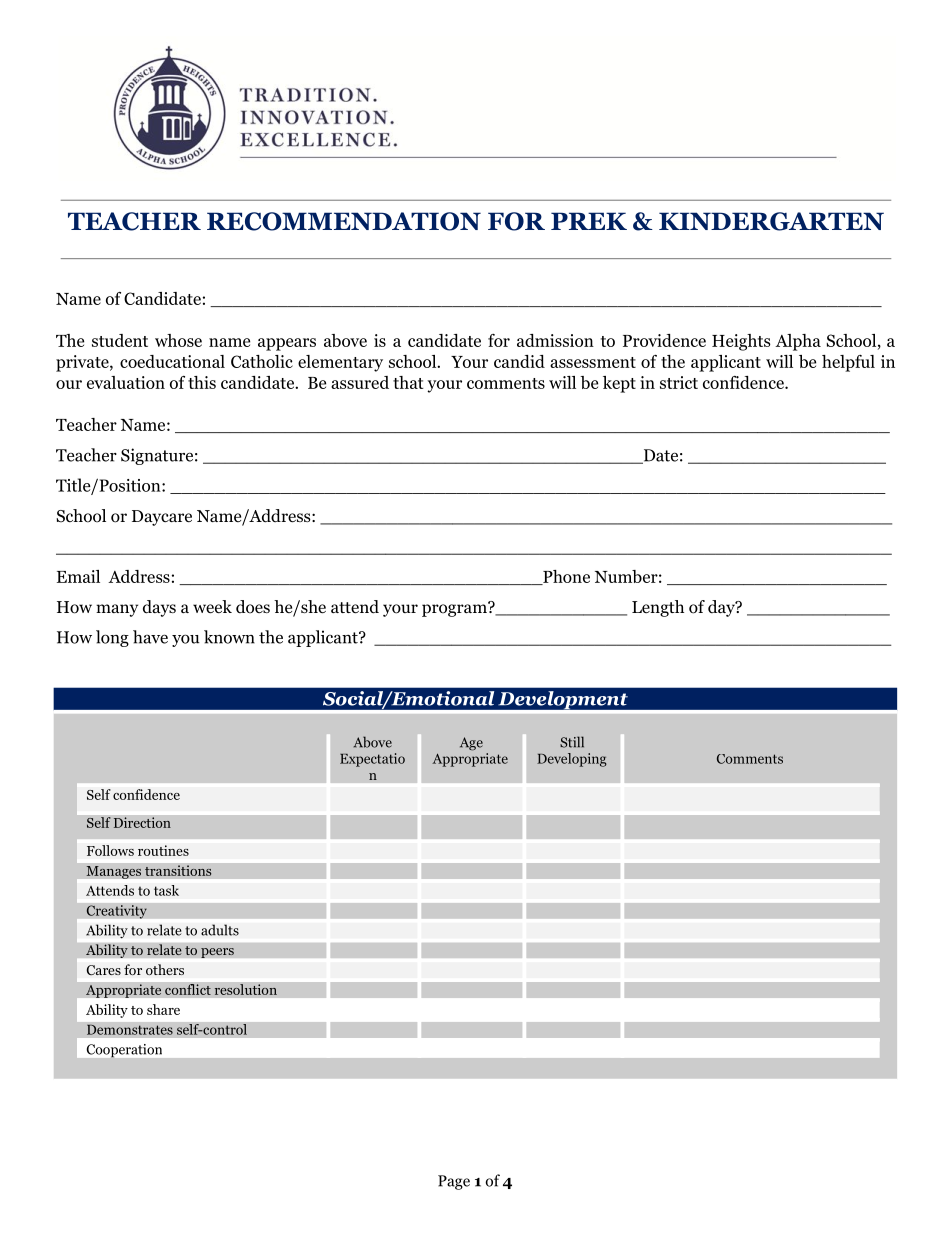 The width and height of the screenshot is (952, 1233). Describe the element at coordinates (679, 382) in the screenshot. I see `strict` at that location.
